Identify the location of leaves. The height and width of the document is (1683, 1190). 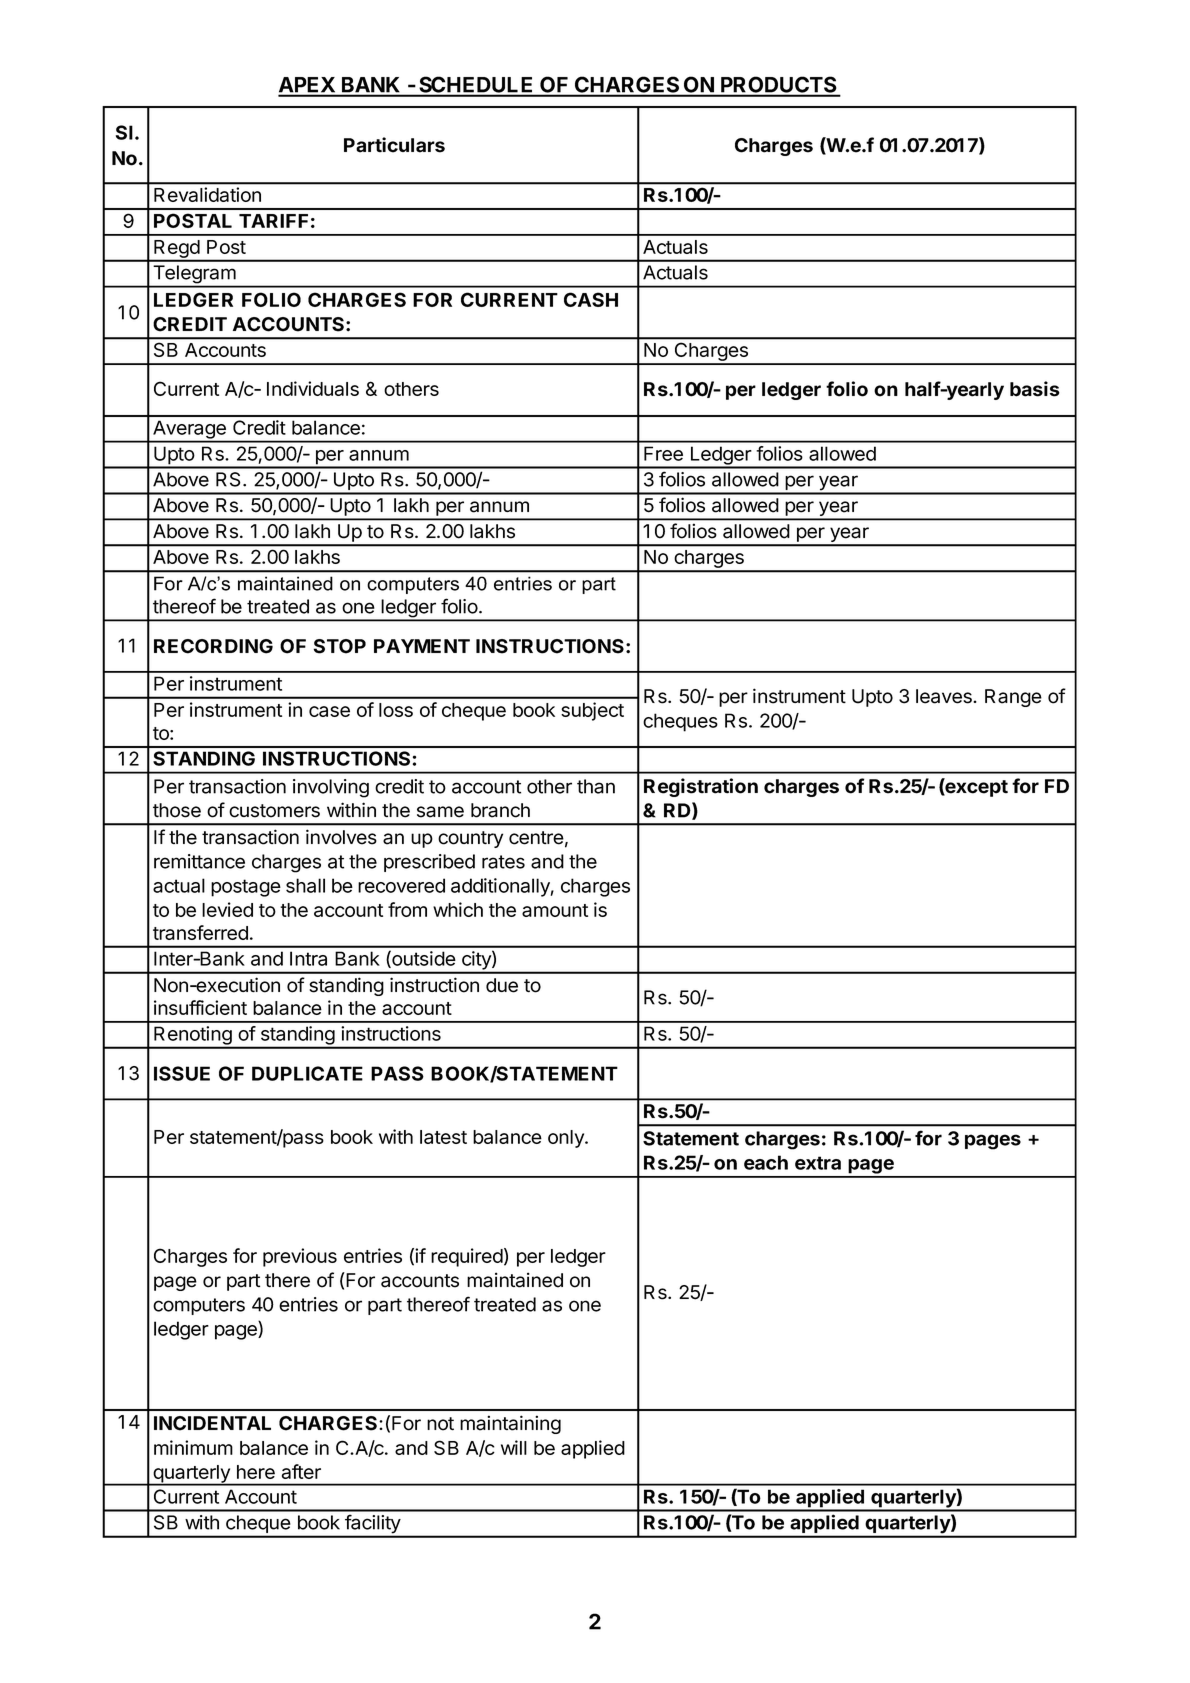
(945, 696).
